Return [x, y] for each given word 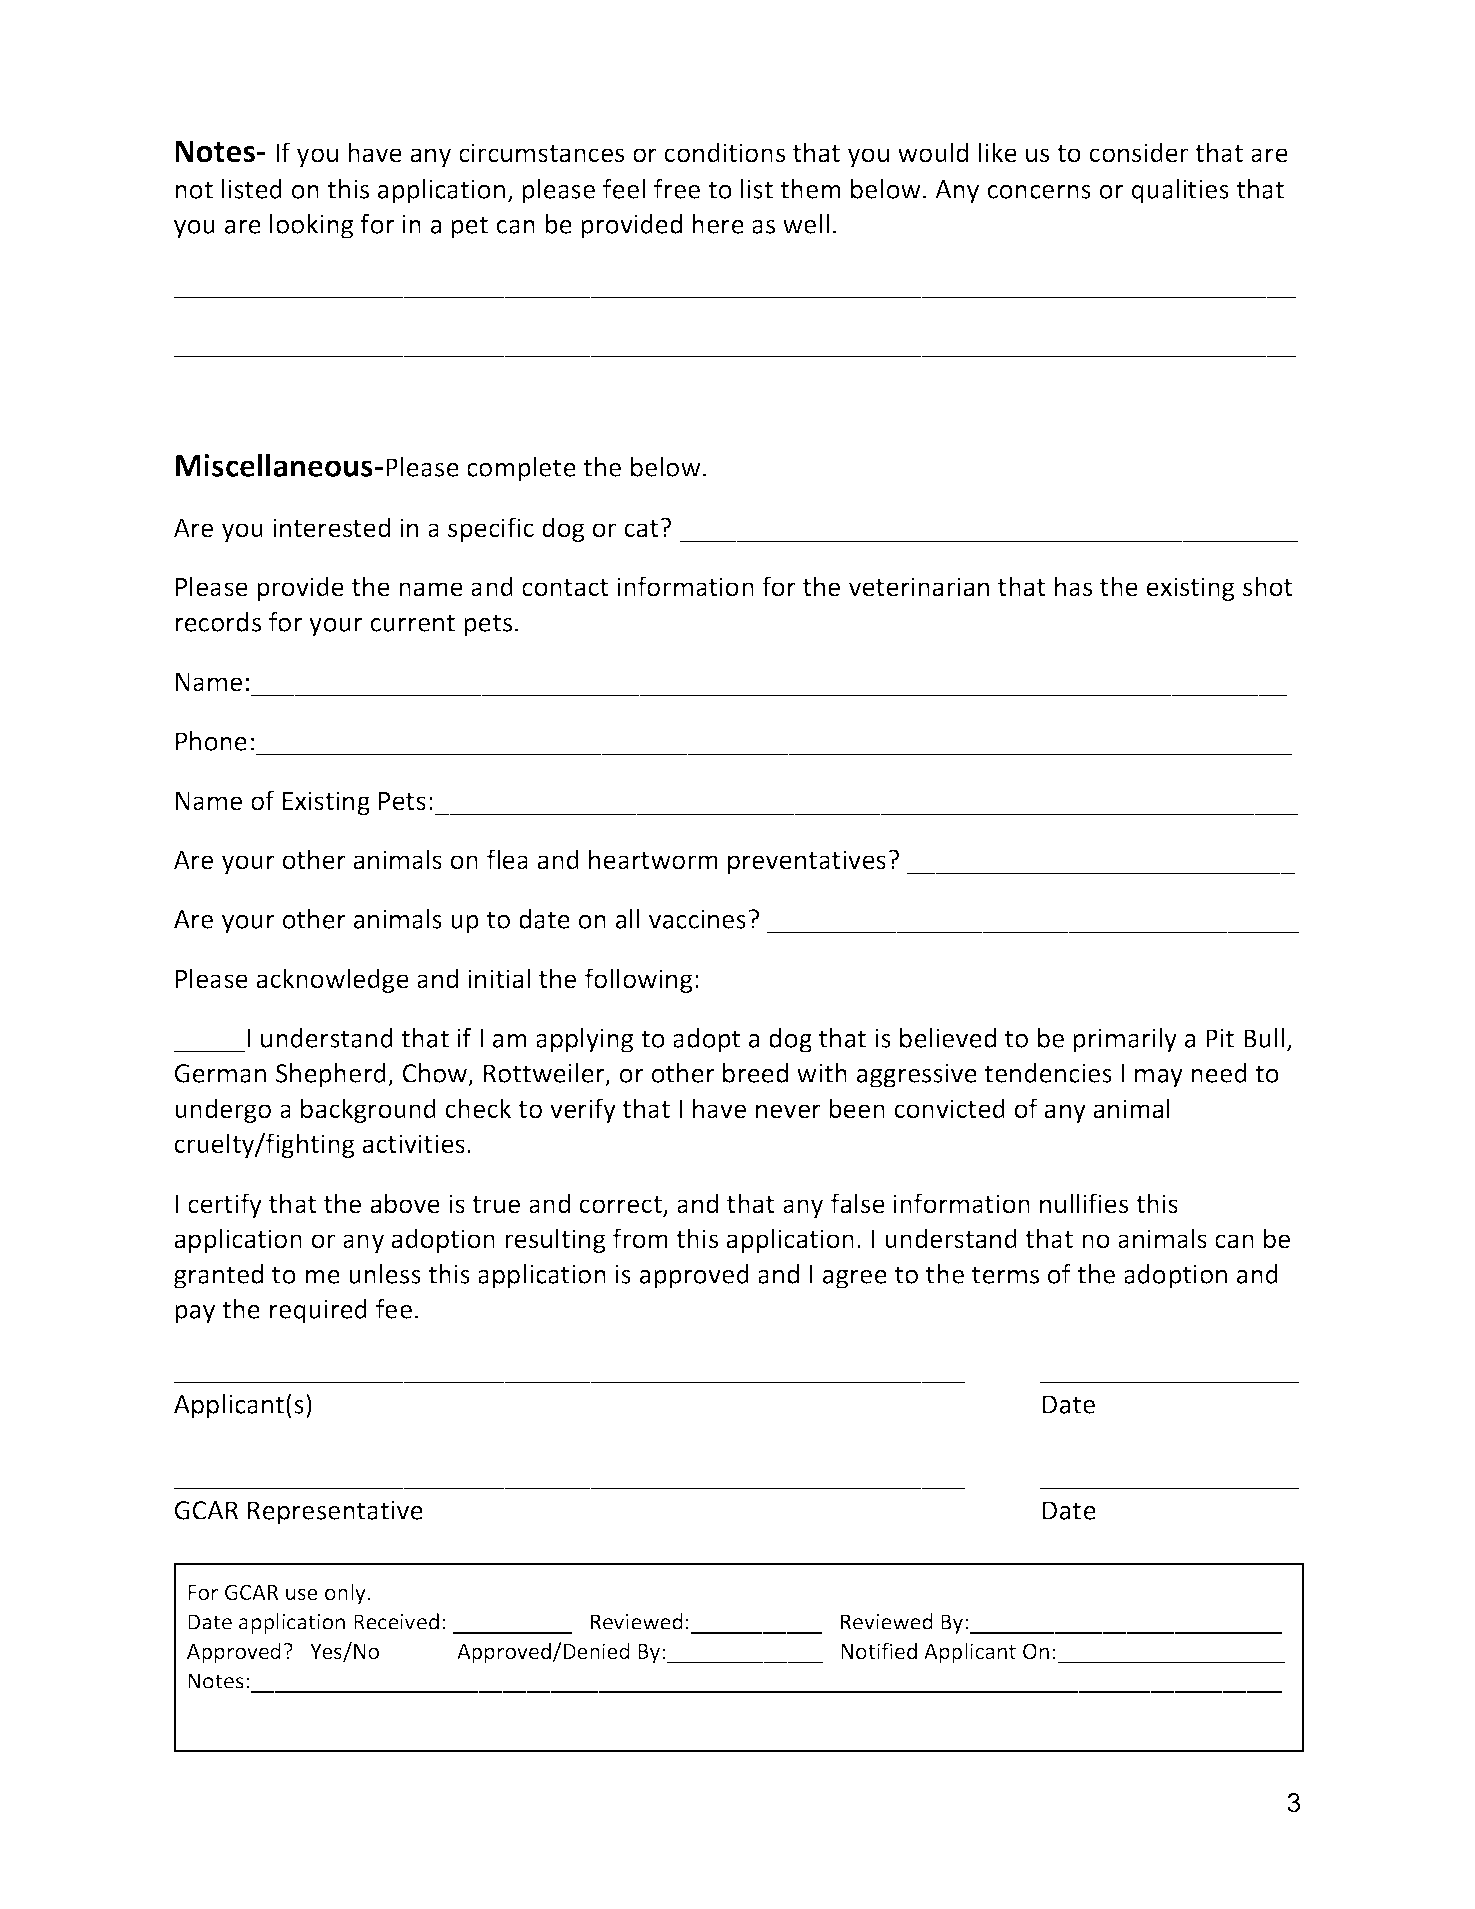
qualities [1180, 191]
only [345, 1594]
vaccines [697, 919]
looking [311, 226]
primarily [1125, 1040]
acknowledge [333, 980]
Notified [879, 1650]
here [718, 224]
